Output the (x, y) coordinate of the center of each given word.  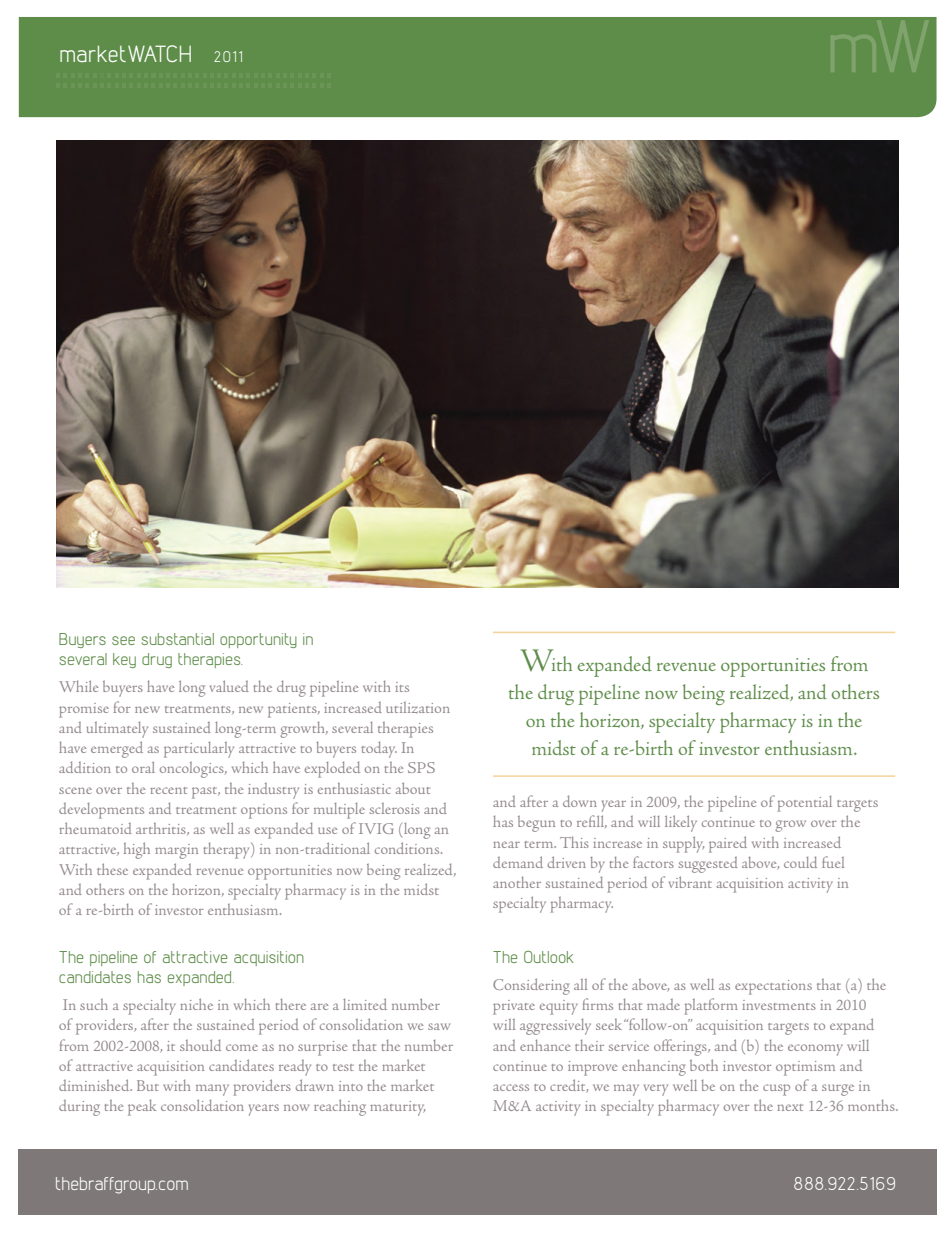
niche (196, 1004)
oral (143, 767)
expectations (773, 987)
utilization (418, 707)
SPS (421, 767)
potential (804, 804)
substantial (178, 639)
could (800, 862)
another (517, 882)
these (112, 869)
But (148, 1085)
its (402, 687)
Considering (531, 986)
